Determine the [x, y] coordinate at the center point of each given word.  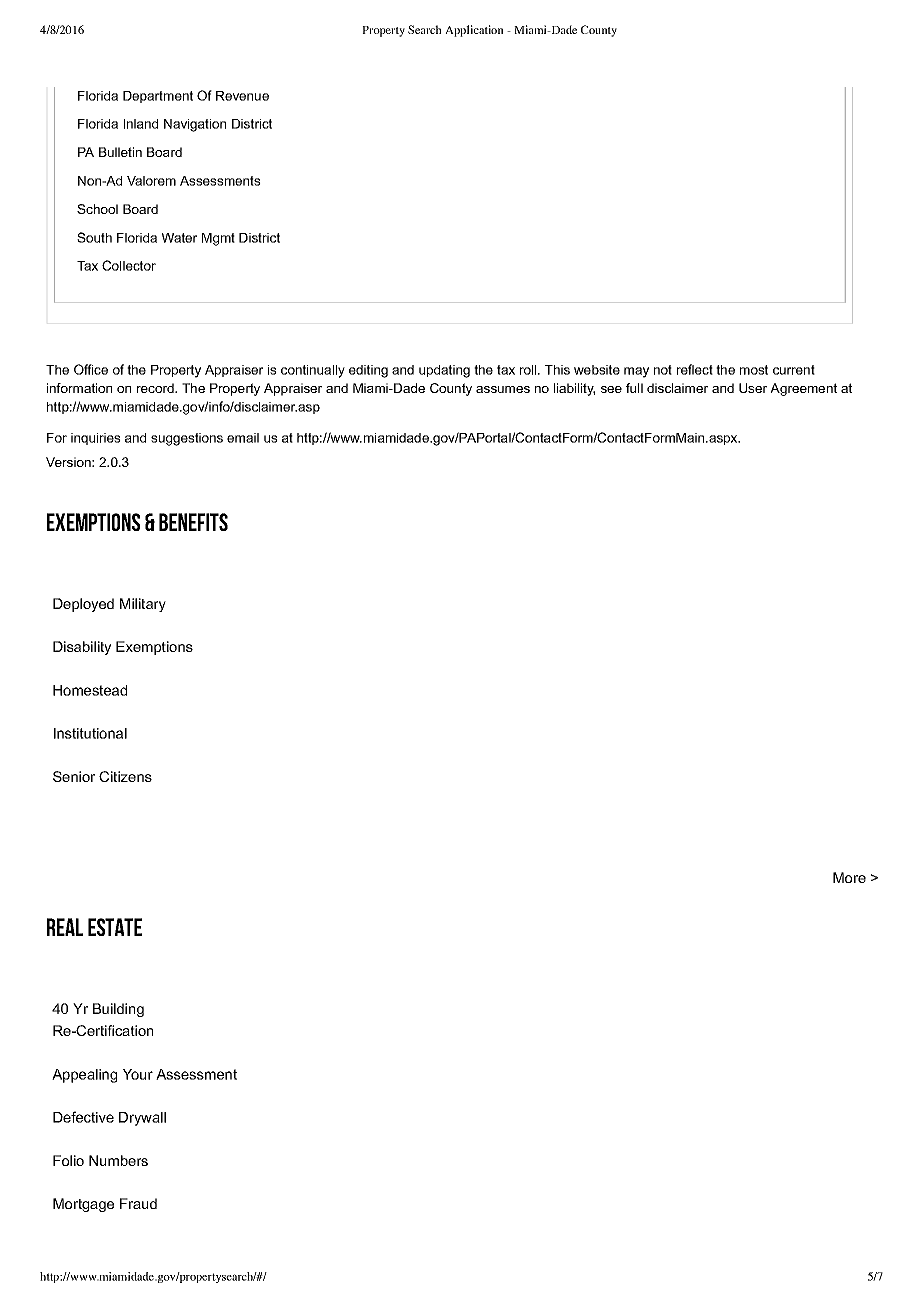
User [753, 388]
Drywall [142, 1119]
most [754, 370]
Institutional [90, 733]
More [849, 877]
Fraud [138, 1203]
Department [158, 97]
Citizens [125, 776]
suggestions [187, 439]
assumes [503, 389]
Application [474, 31]
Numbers [118, 1160]
